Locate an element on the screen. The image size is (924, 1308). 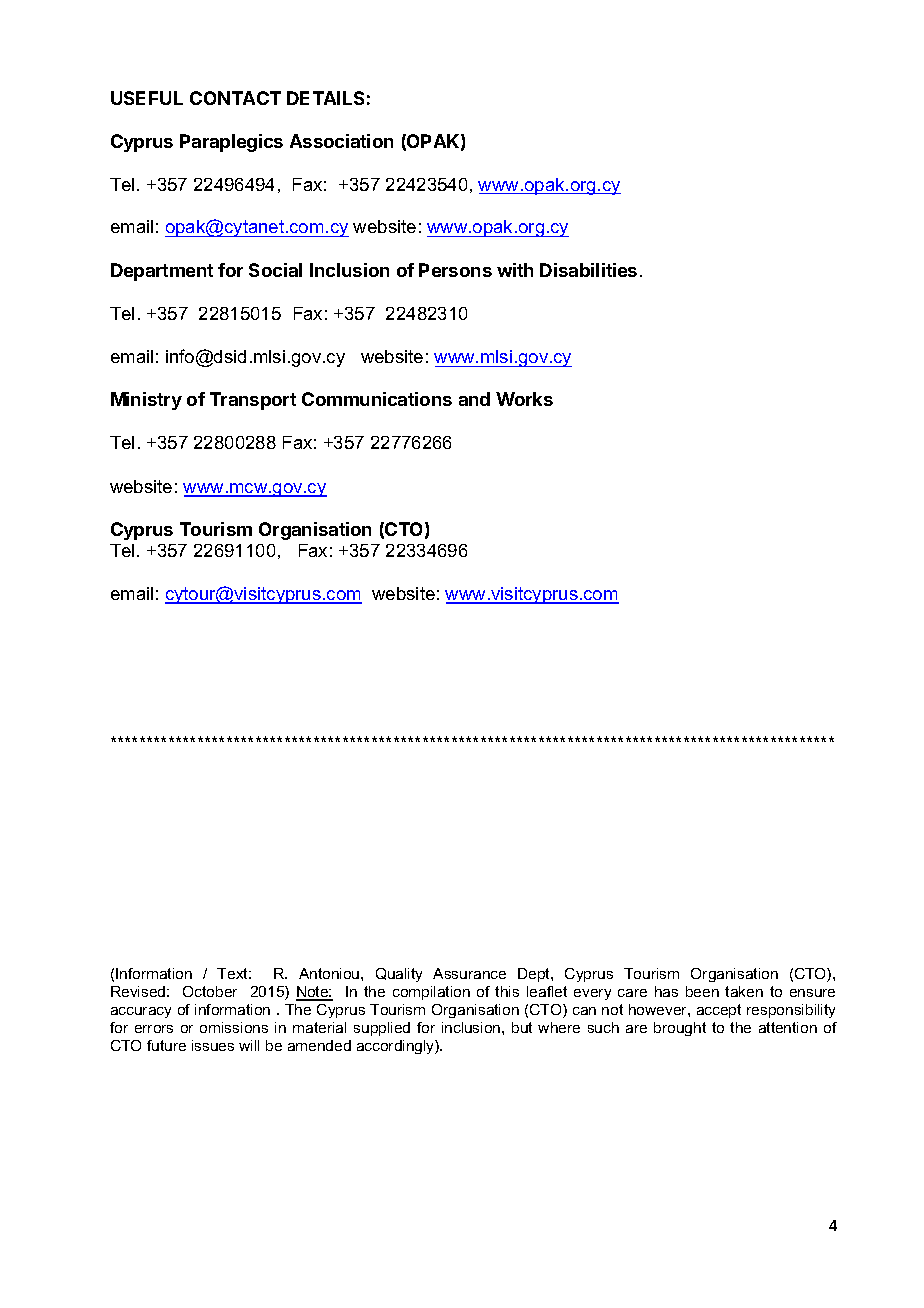
Disabilities is located at coordinates (588, 270).
